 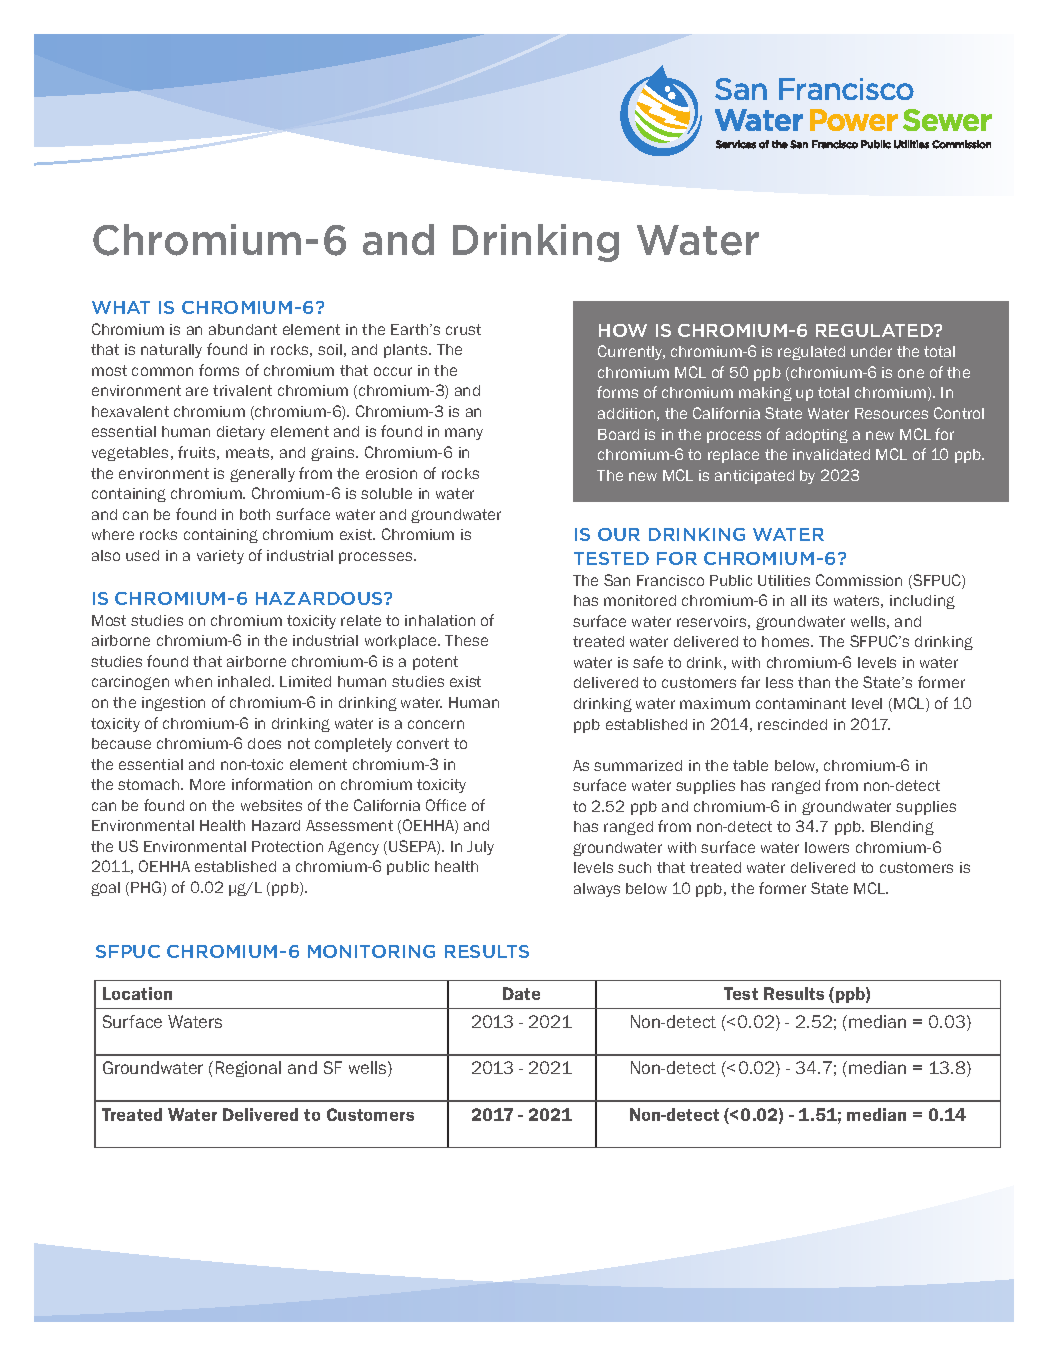 What do you see at coordinates (243, 329) in the screenshot?
I see `abundant` at bounding box center [243, 329].
